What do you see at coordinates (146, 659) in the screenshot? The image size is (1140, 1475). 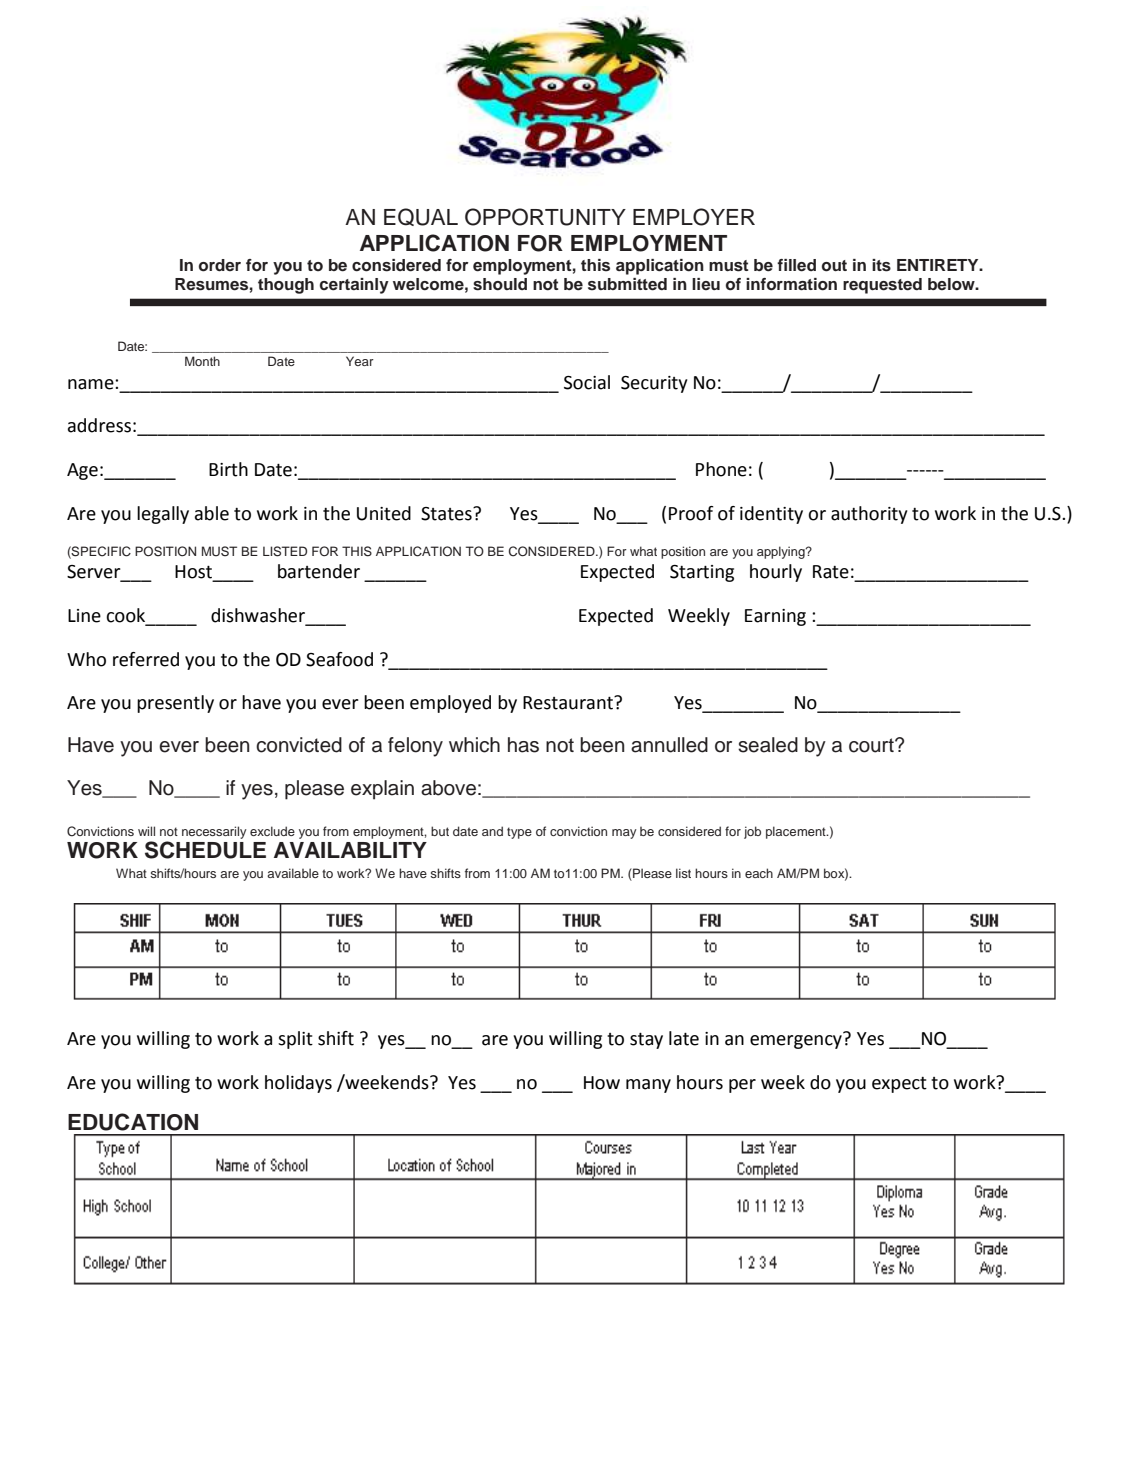 I see `referred` at bounding box center [146, 659].
